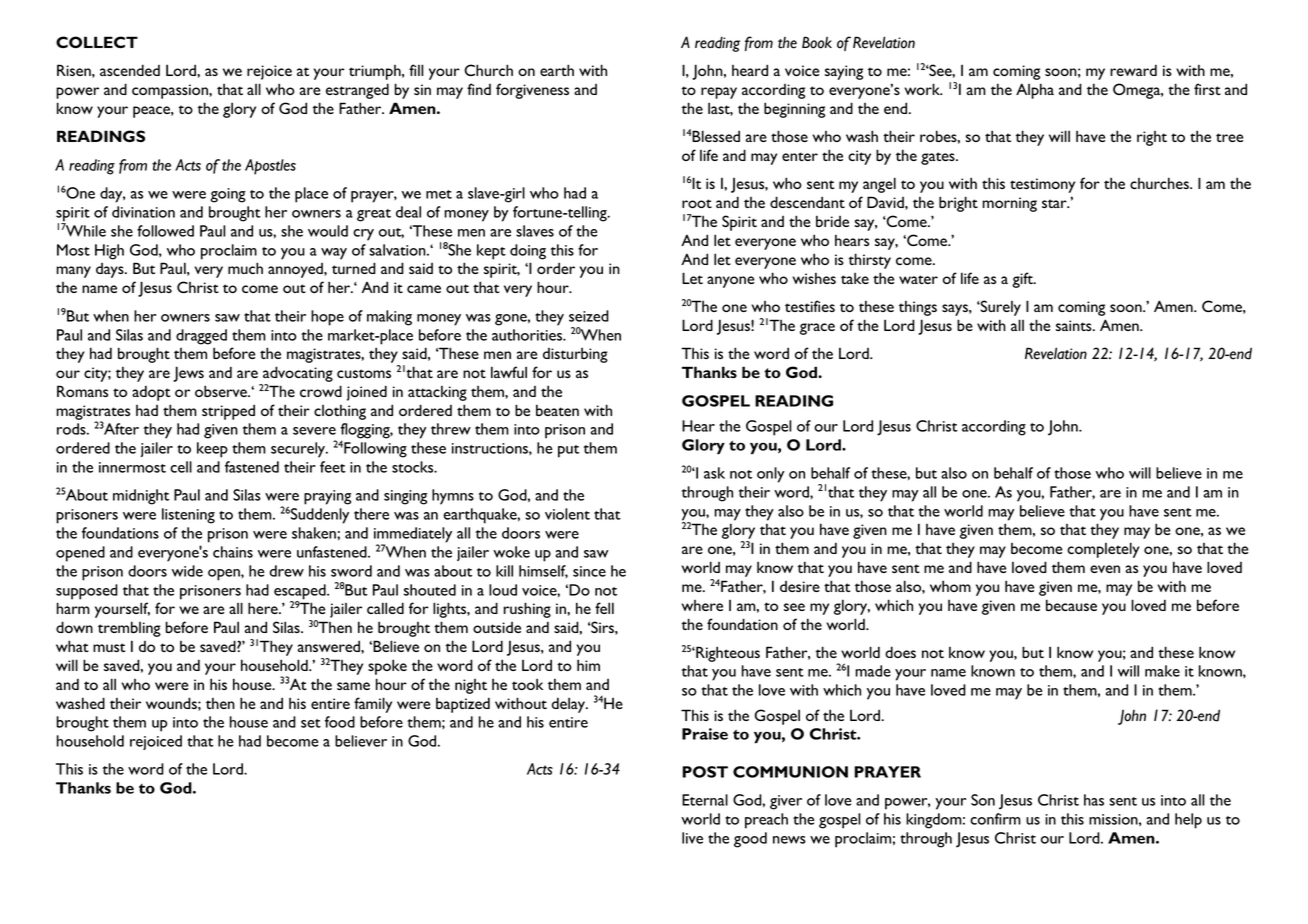 The image size is (1308, 924). Describe the element at coordinates (719, 93) in the image. I see `repay` at that location.
